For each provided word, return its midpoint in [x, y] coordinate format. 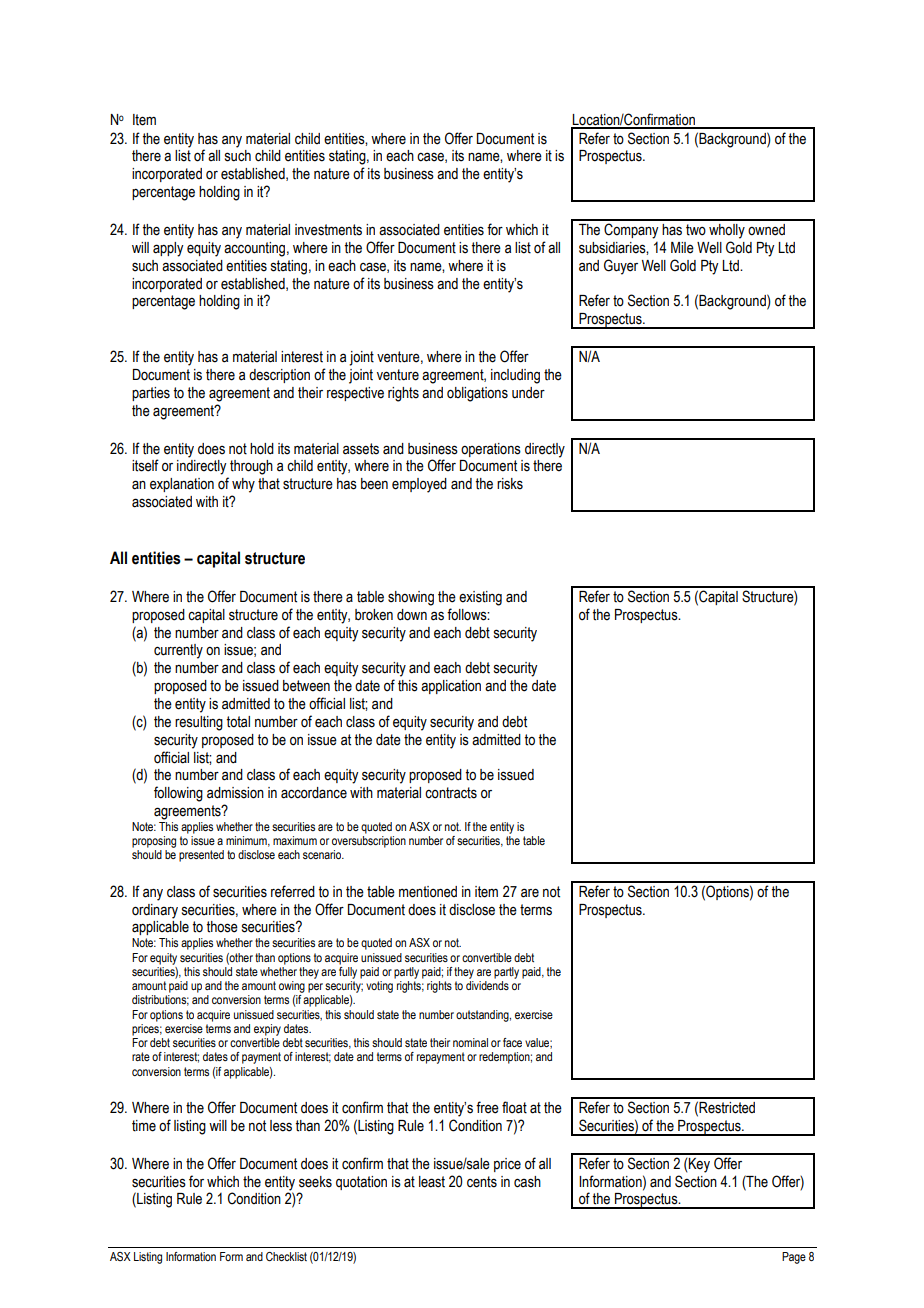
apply [168, 249]
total [238, 722]
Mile [682, 248]
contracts [451, 793]
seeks [315, 1182]
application [451, 687]
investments [328, 230]
